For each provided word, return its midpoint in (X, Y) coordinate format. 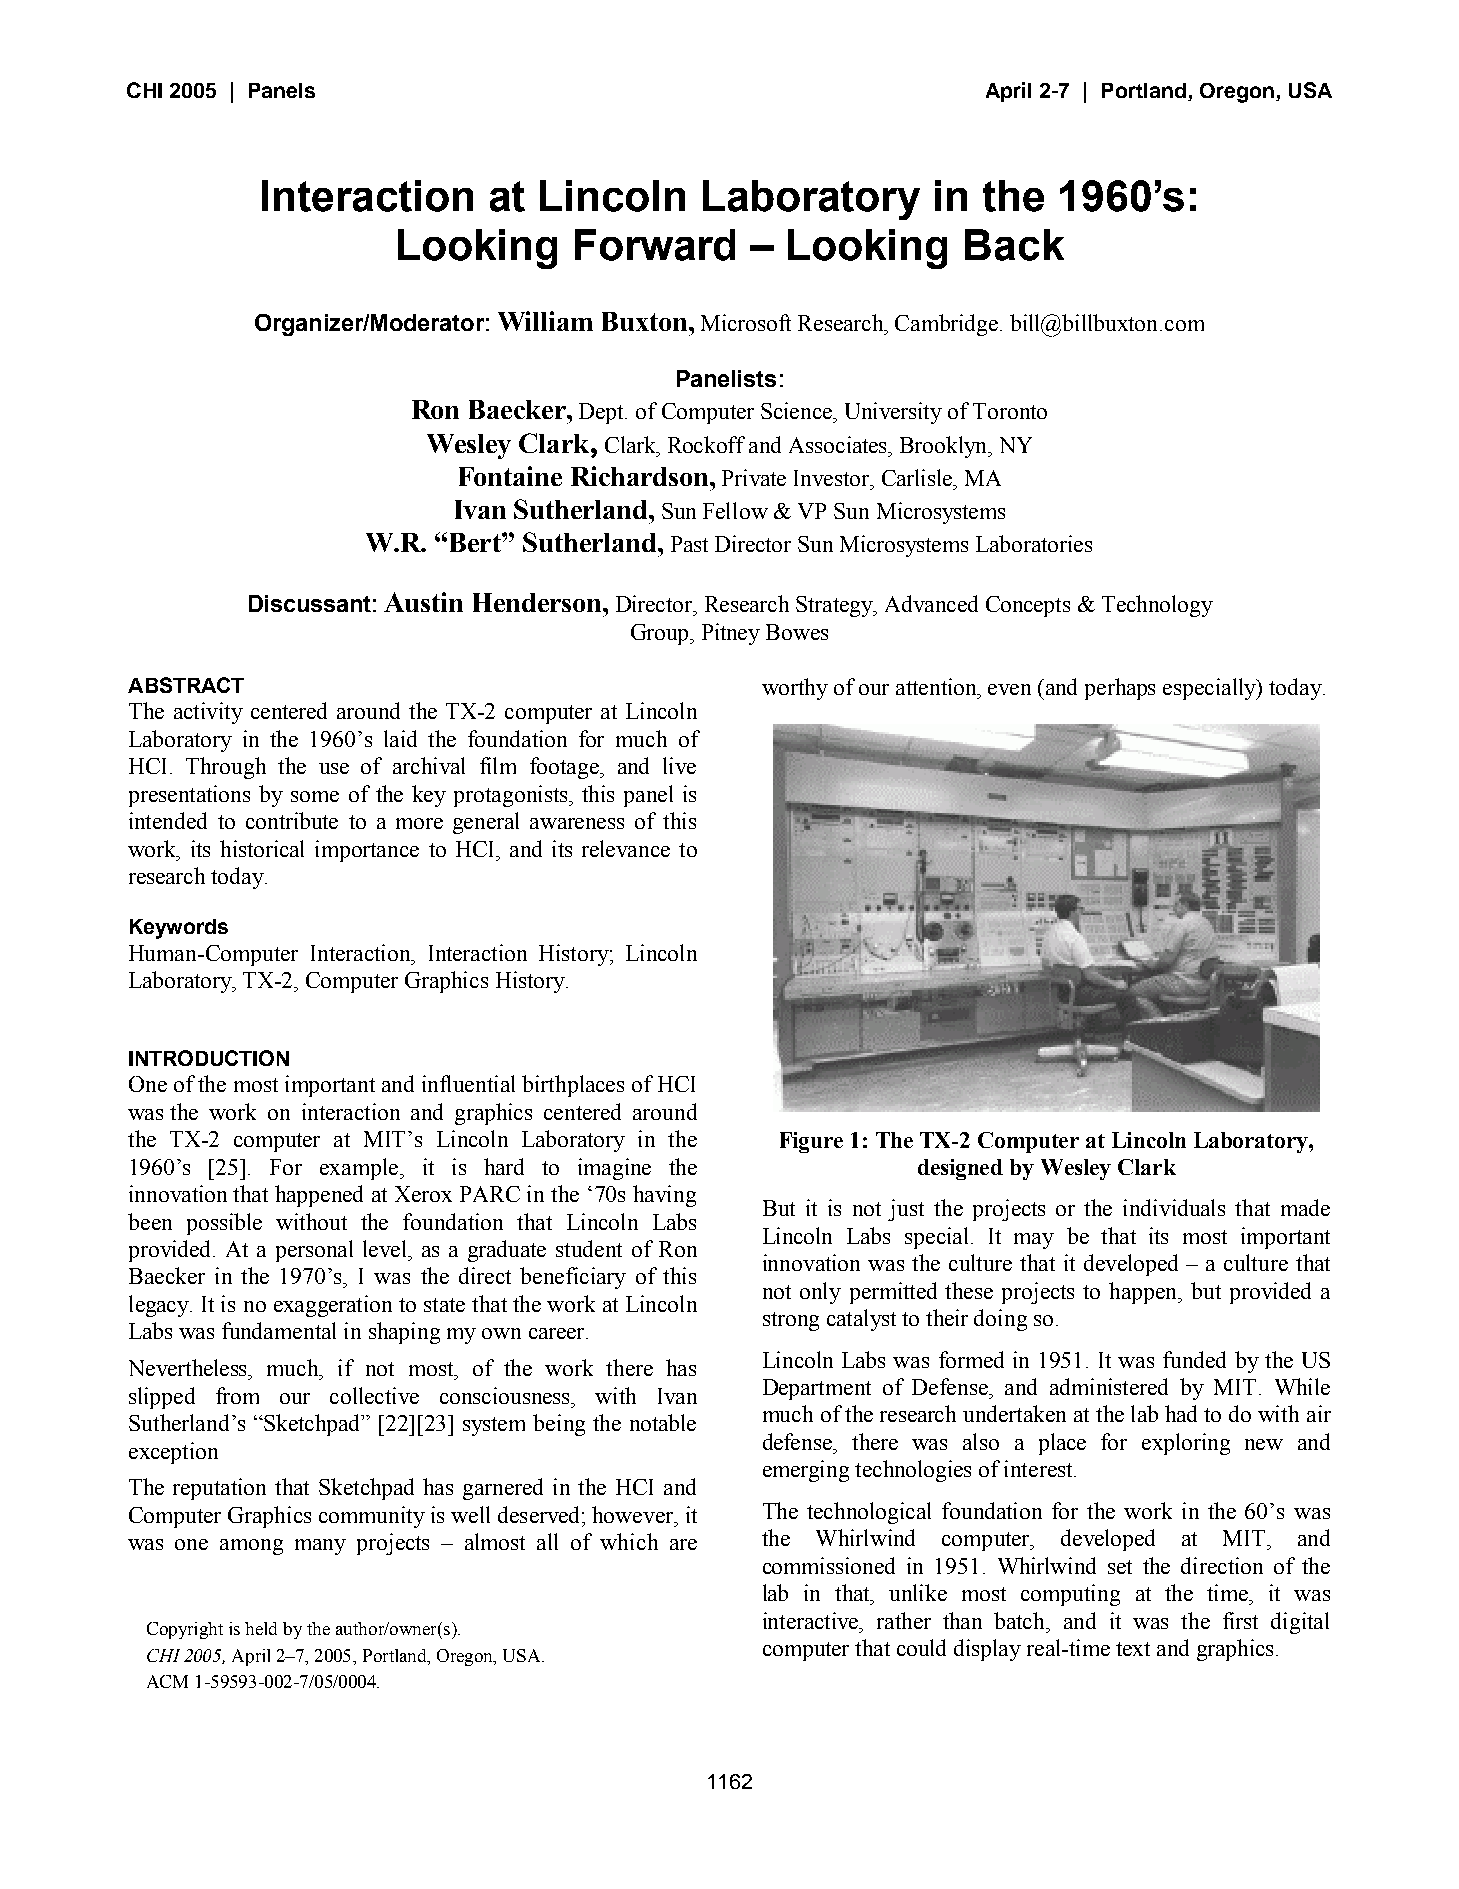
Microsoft (746, 322)
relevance (626, 848)
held (261, 1628)
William (545, 321)
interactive (812, 1620)
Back (1014, 245)
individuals (1174, 1207)
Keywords (179, 929)
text (1133, 1649)
